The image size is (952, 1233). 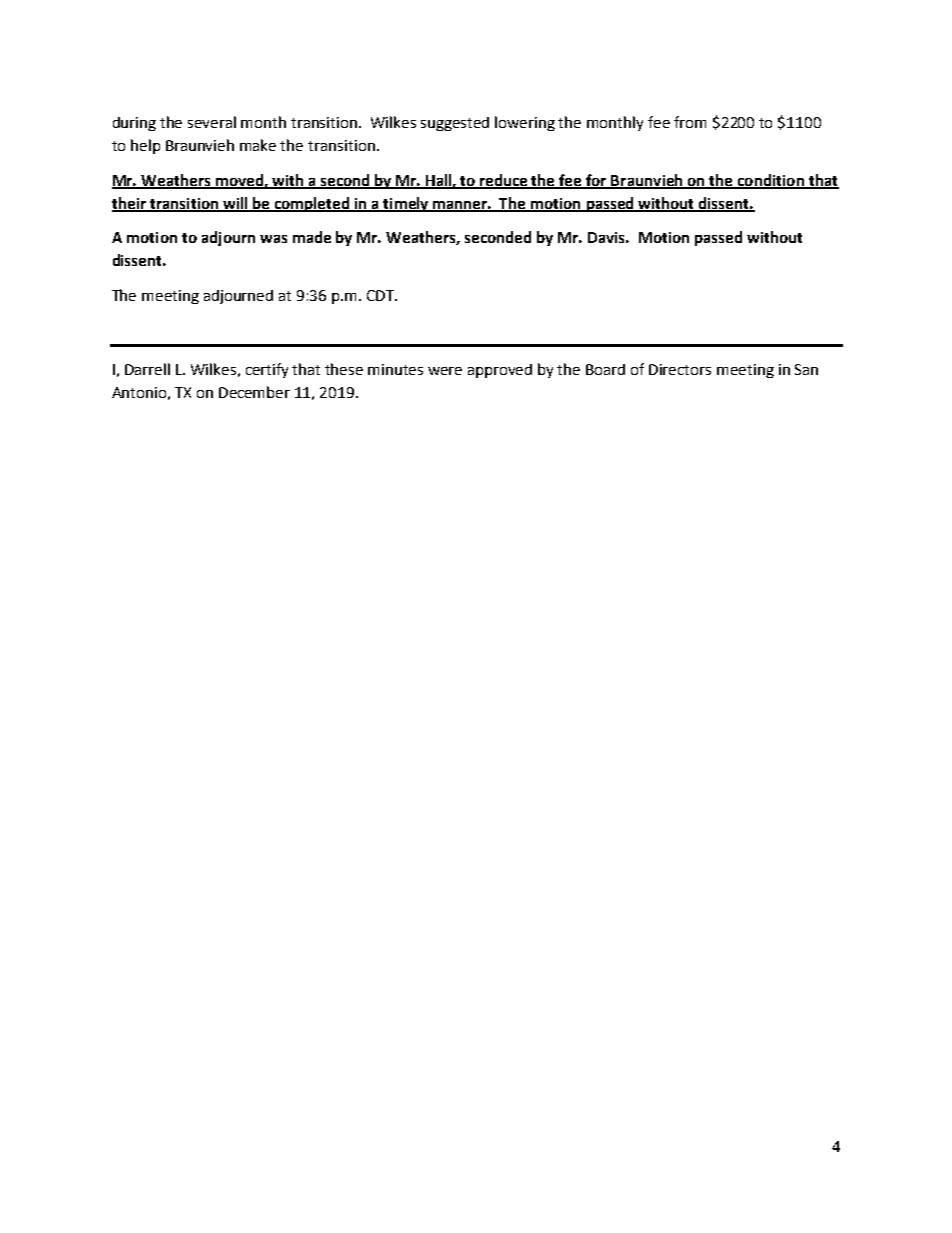 What do you see at coordinates (770, 181) in the screenshot?
I see `condition` at bounding box center [770, 181].
